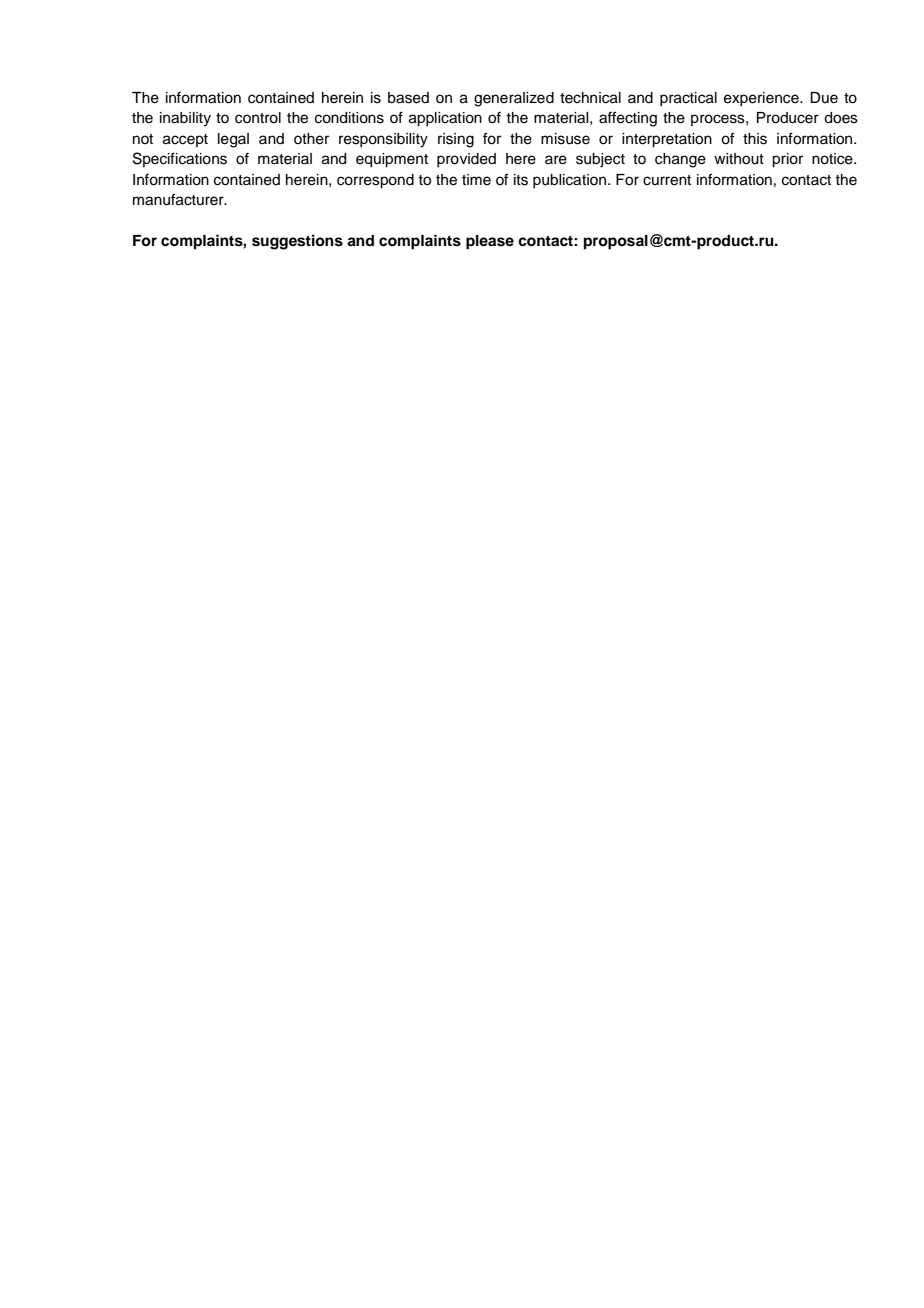 The height and width of the document is (1308, 924). I want to click on this, so click(755, 139).
